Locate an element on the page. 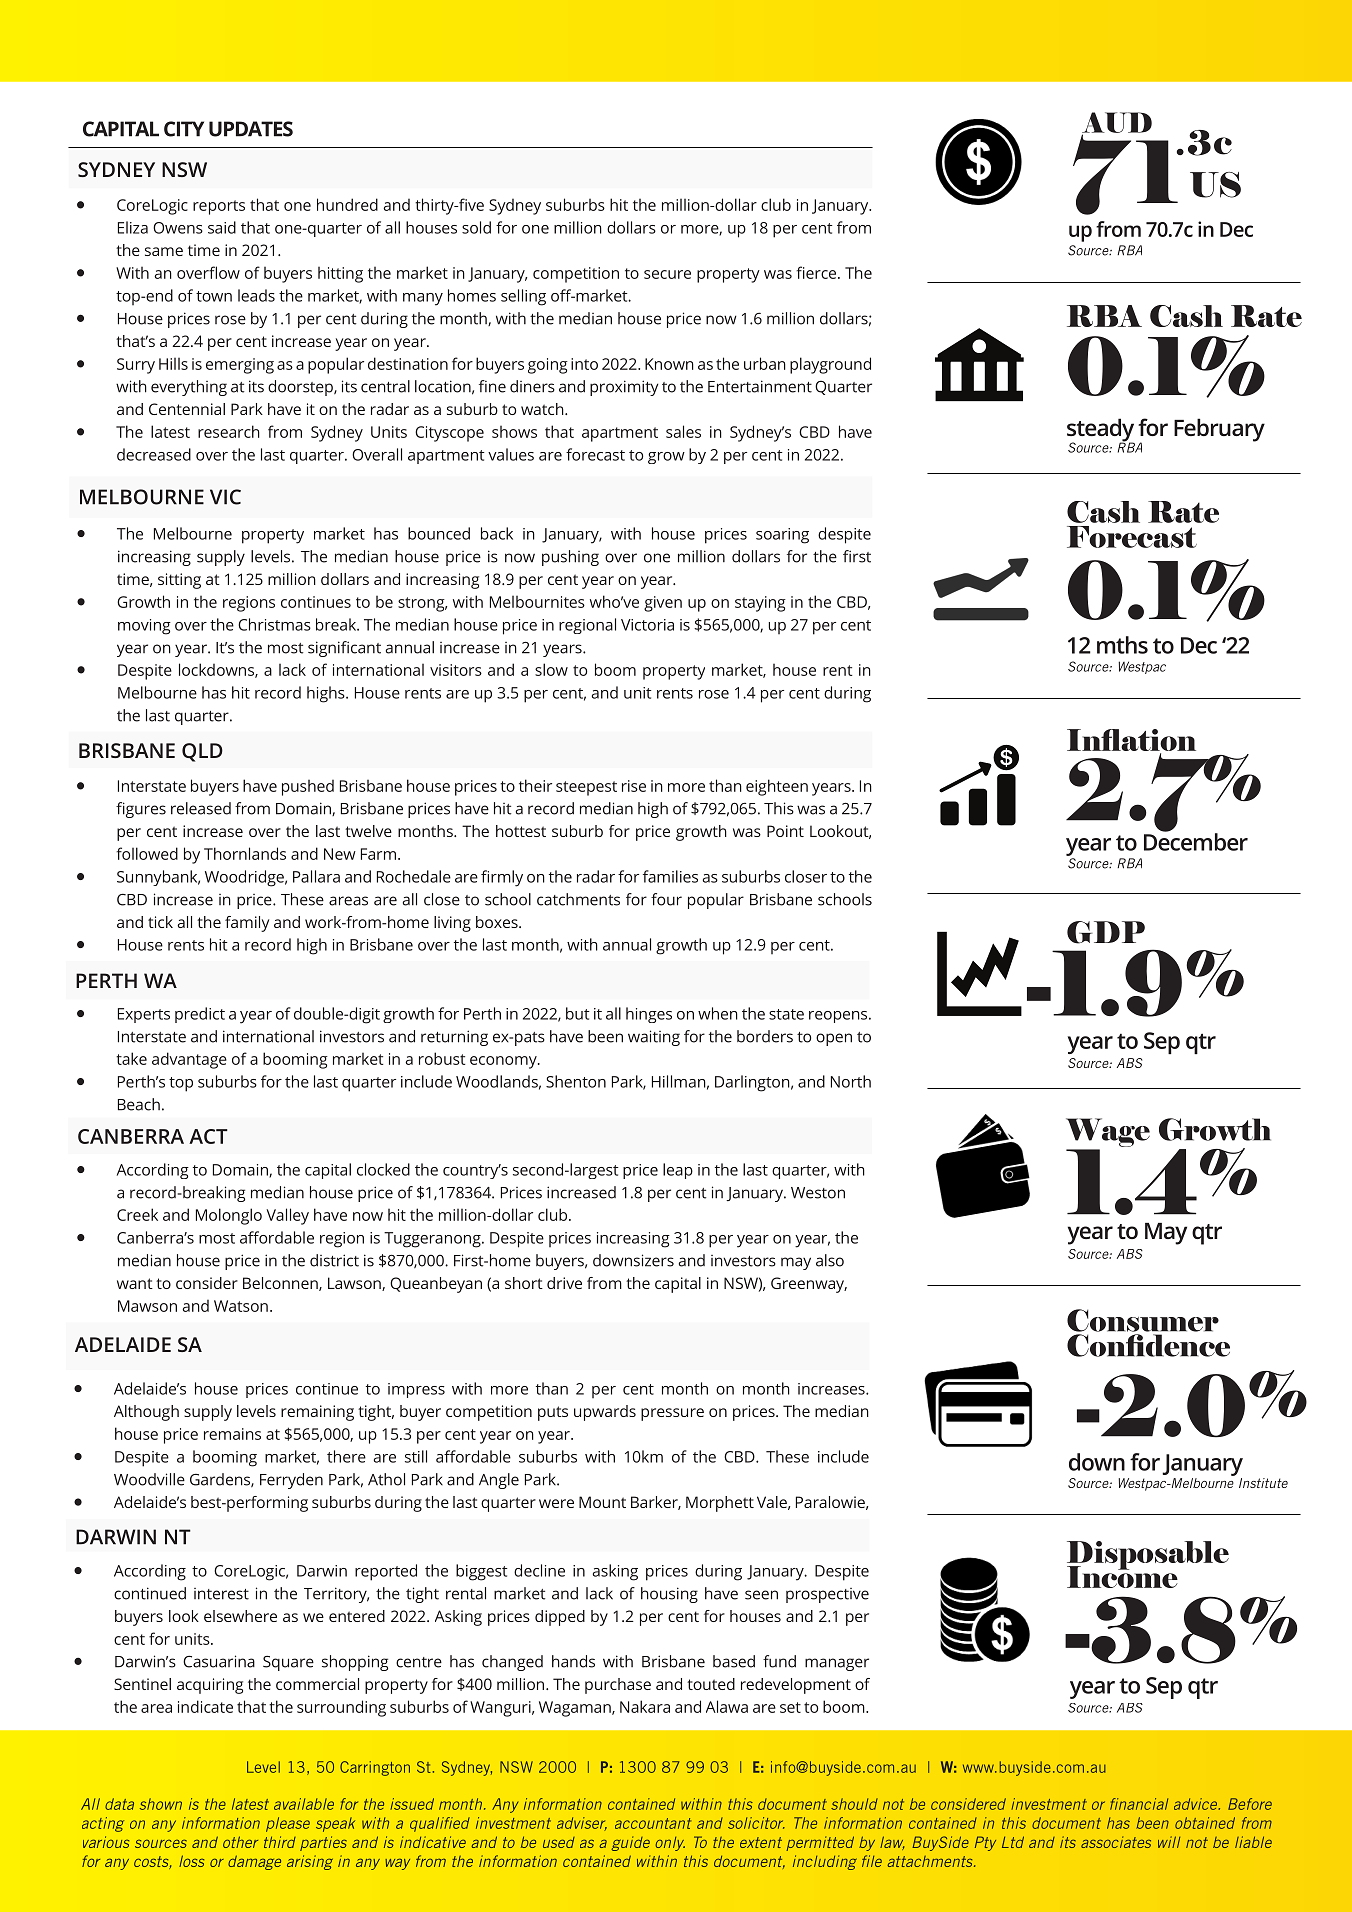 The width and height of the document is (1352, 1912). secure is located at coordinates (667, 274).
